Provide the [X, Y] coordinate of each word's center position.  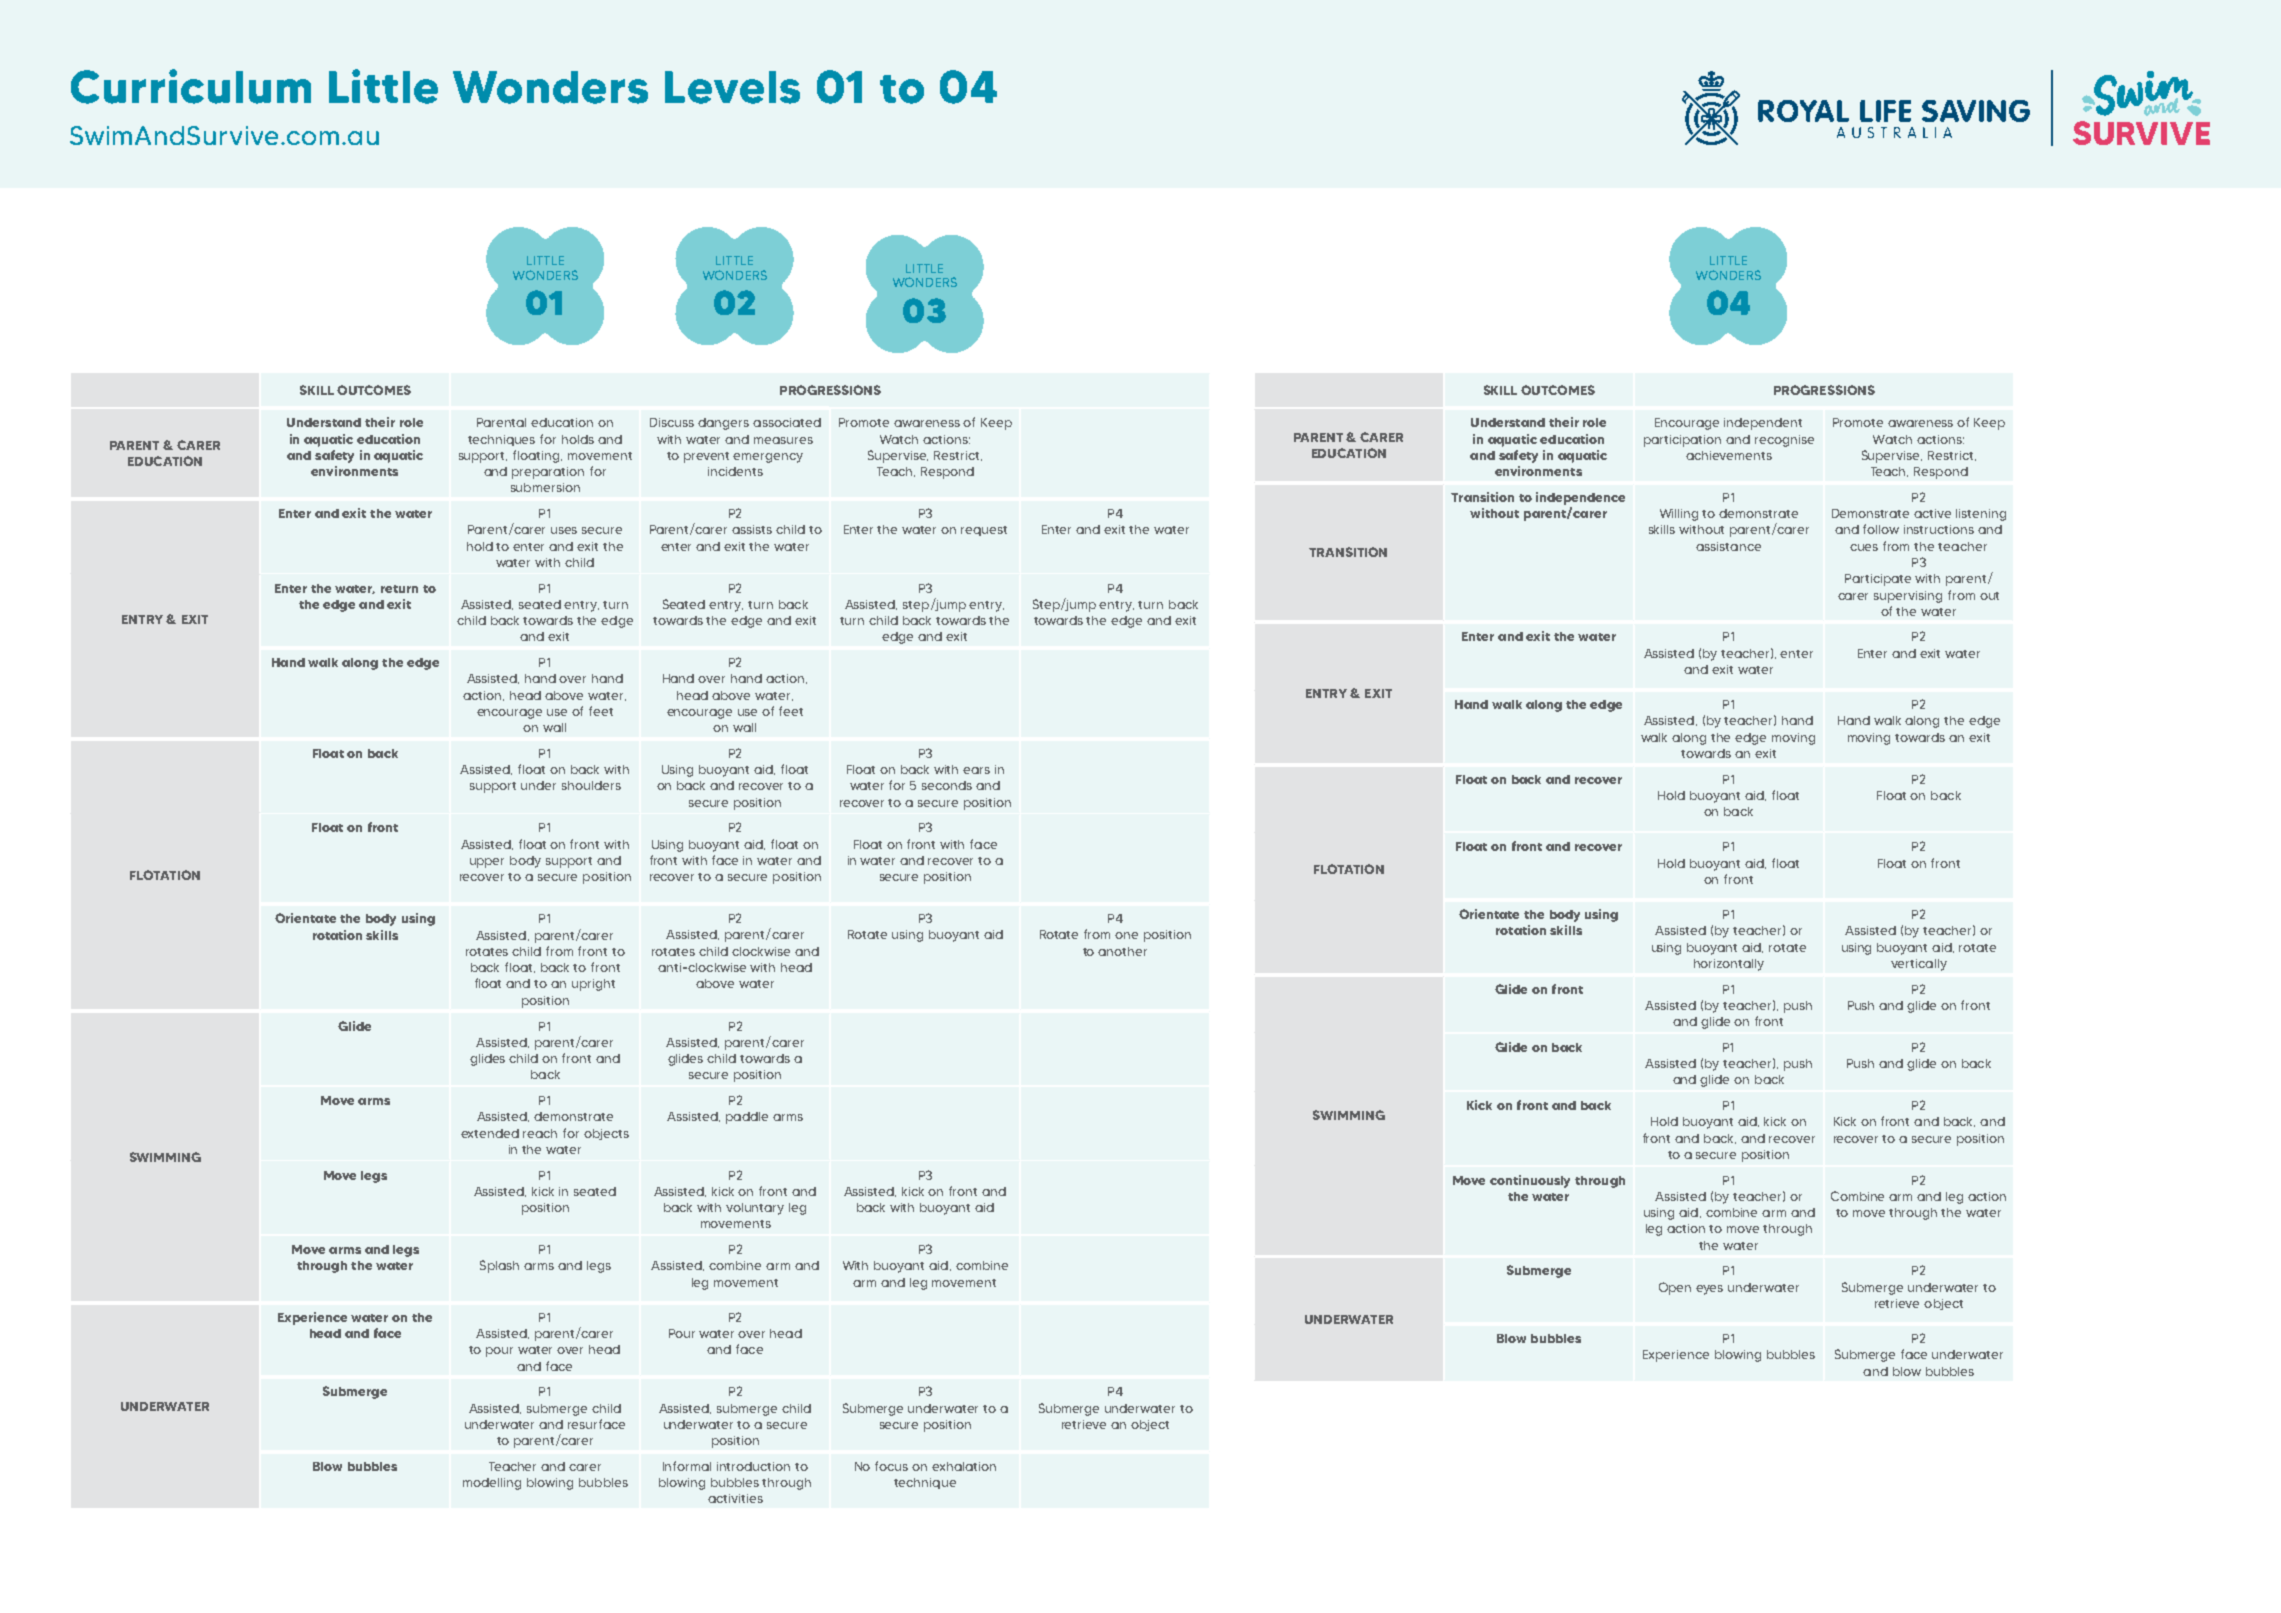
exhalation [964, 1466]
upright [593, 985]
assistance [1728, 546]
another [1122, 951]
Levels [732, 87]
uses [564, 530]
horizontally [1729, 965]
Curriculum [191, 86]
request [984, 531]
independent [1763, 424]
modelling [492, 1484]
